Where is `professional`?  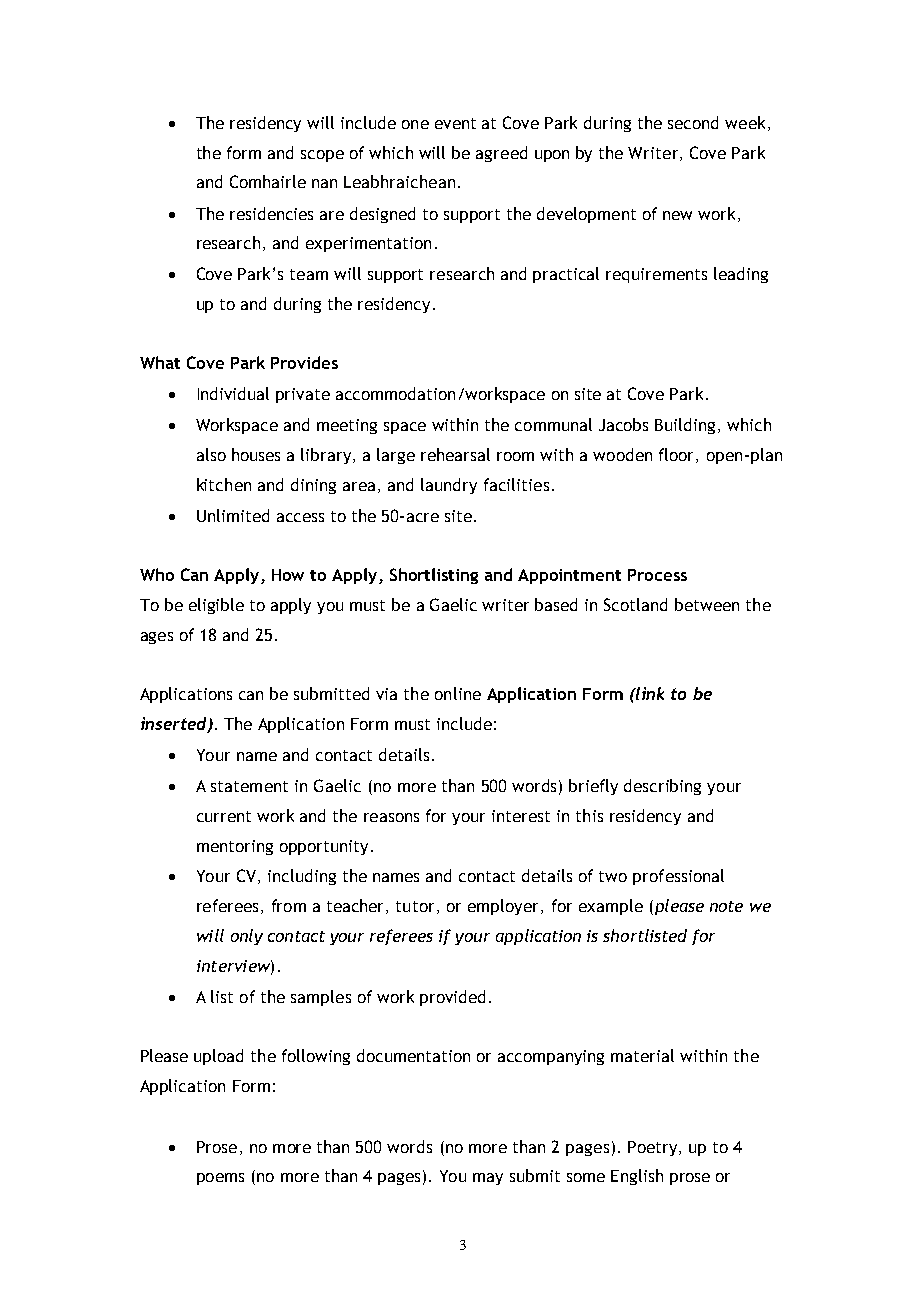
professional is located at coordinates (678, 877).
